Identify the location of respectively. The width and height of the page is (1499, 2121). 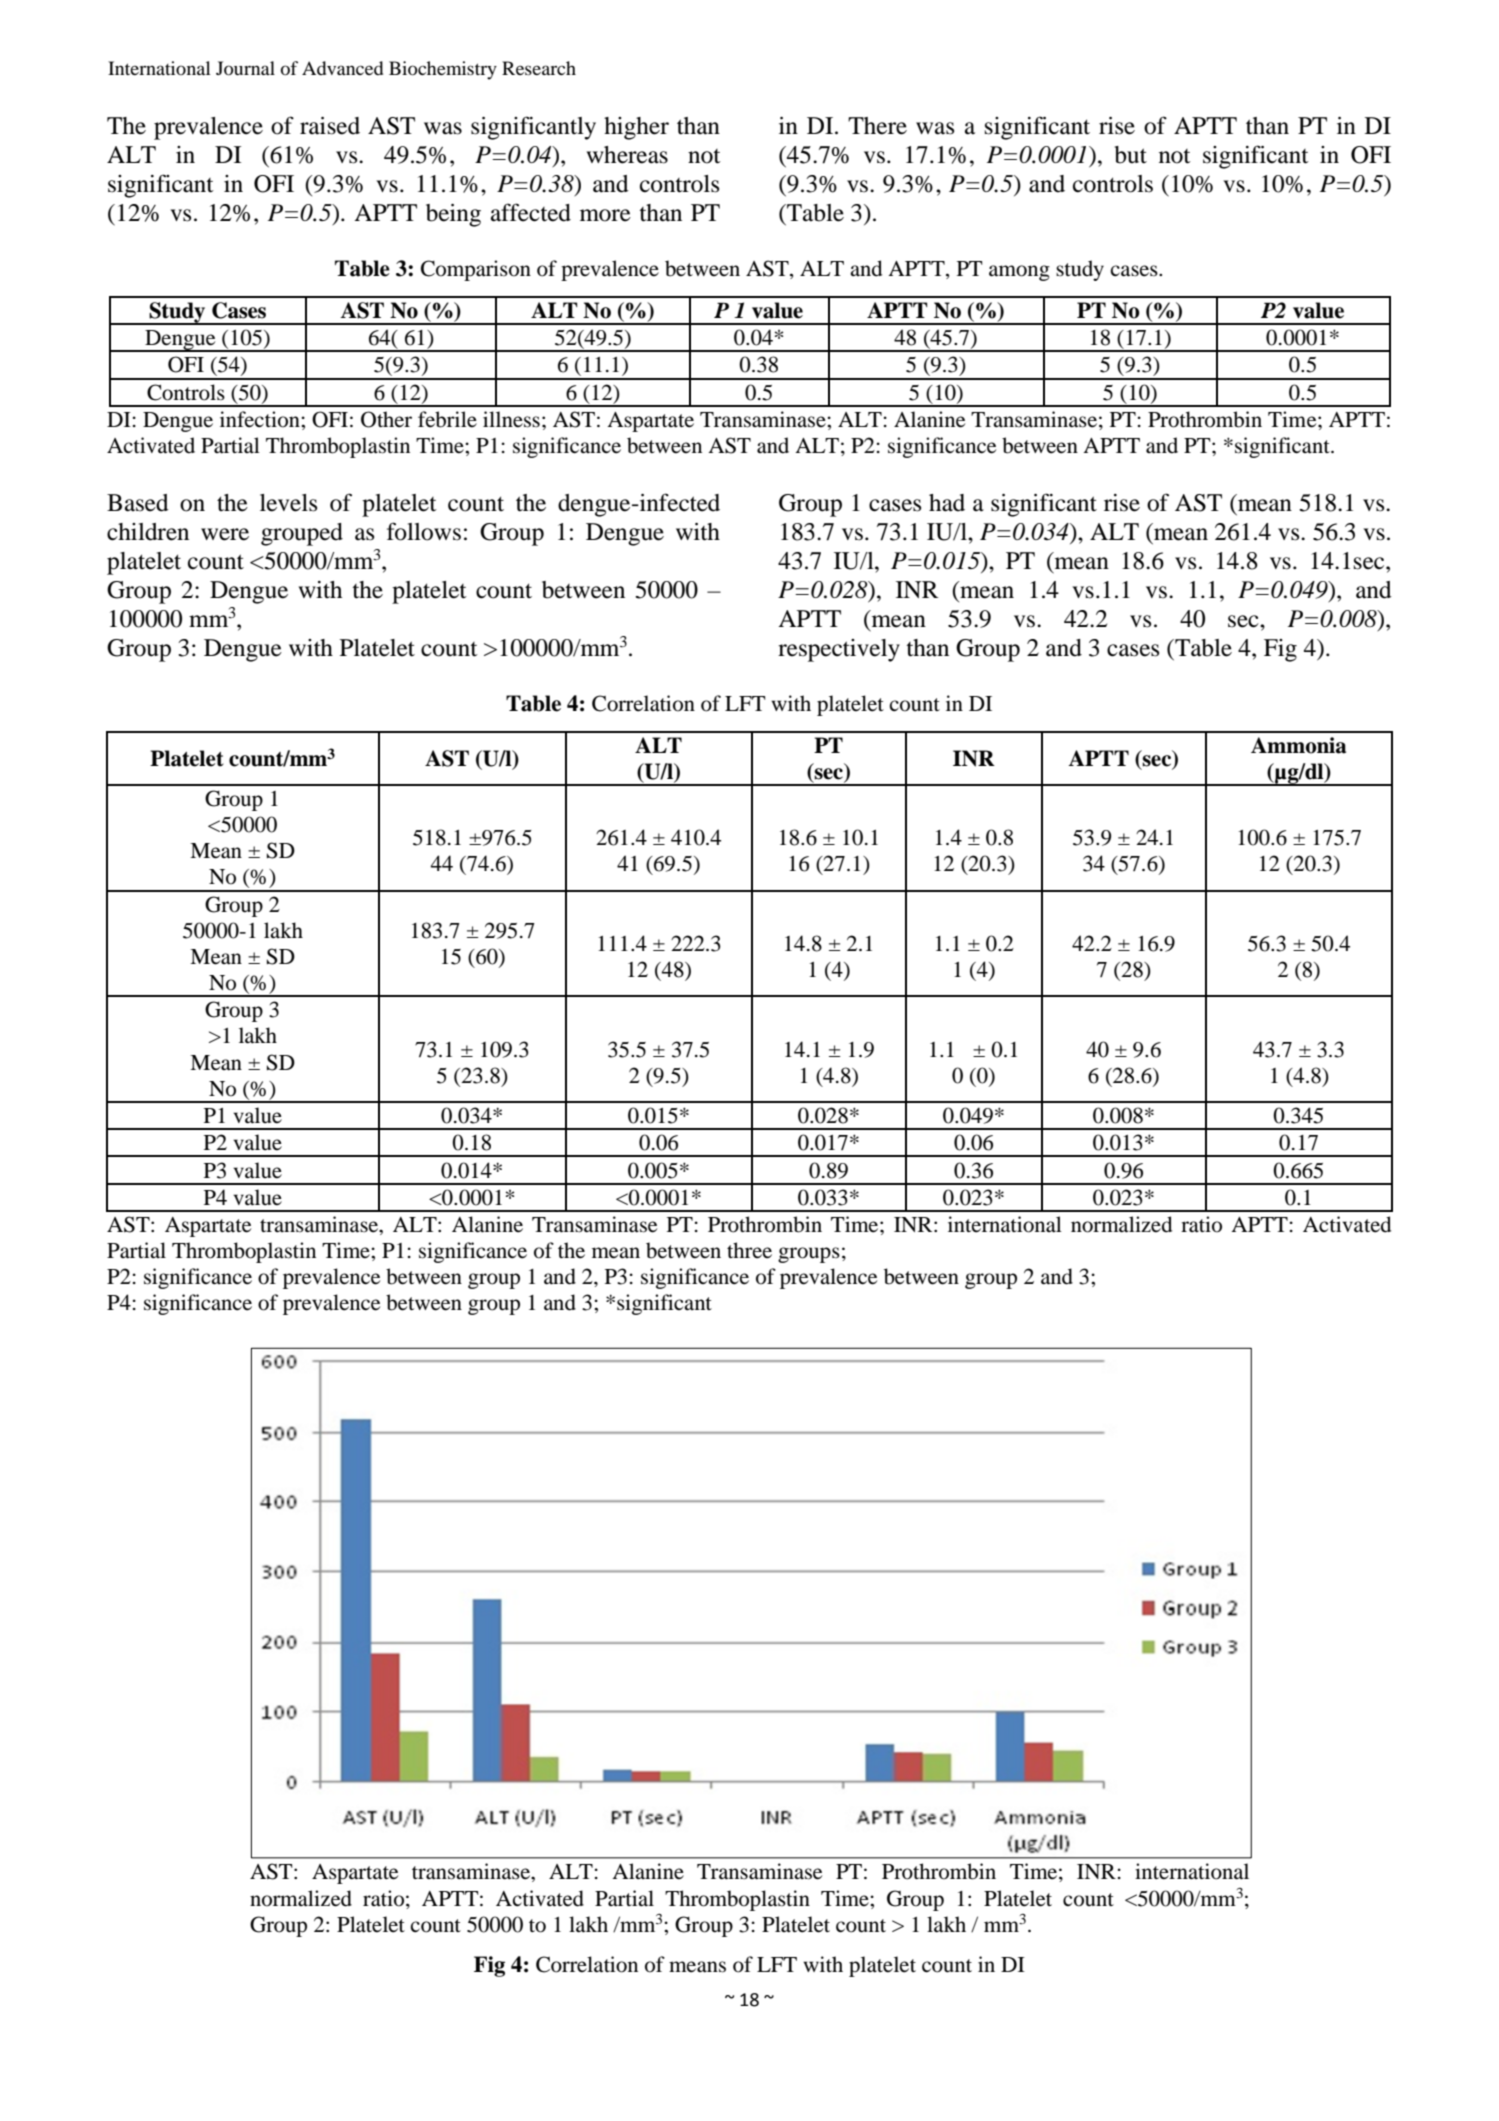
(839, 650).
